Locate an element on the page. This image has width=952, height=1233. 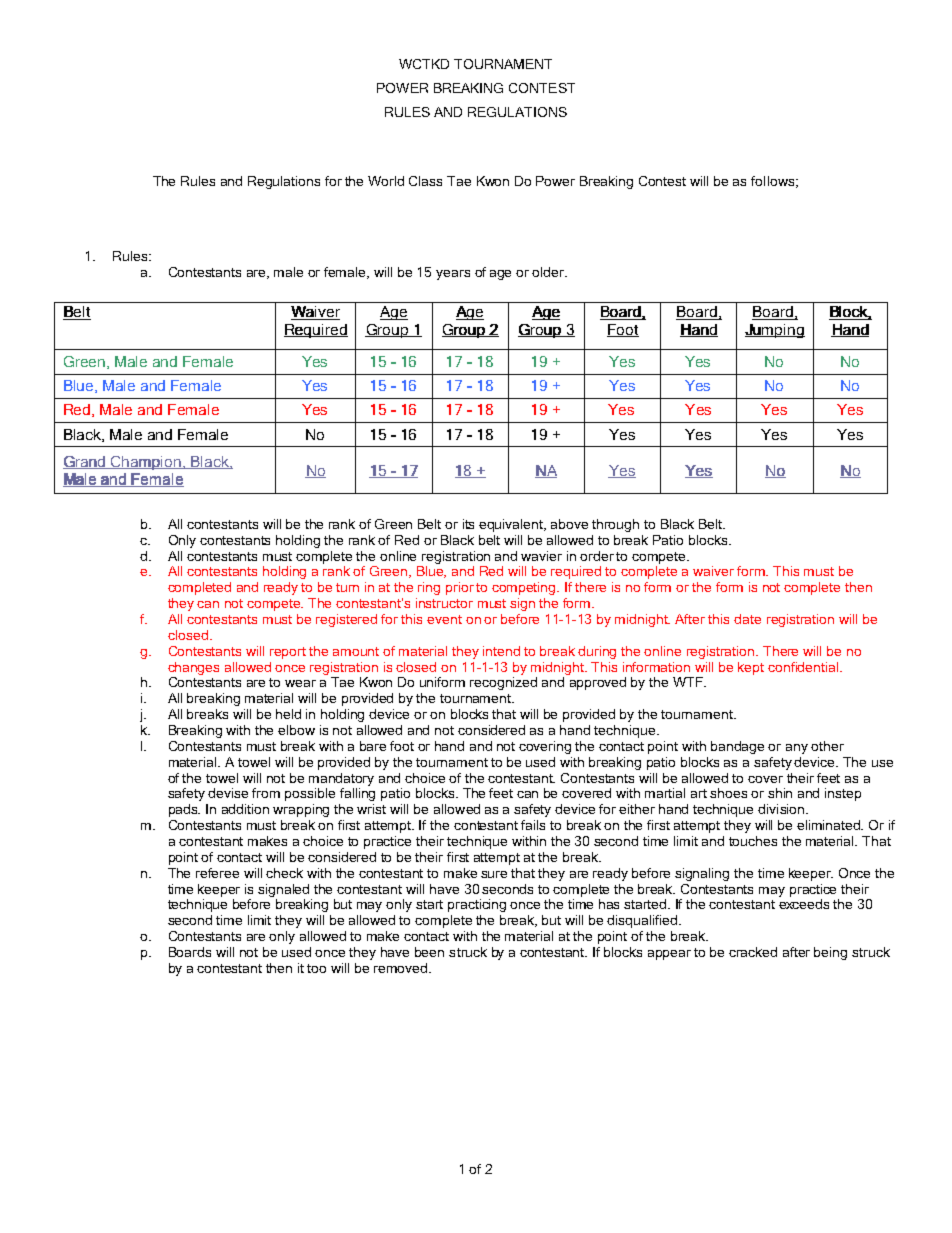
older is located at coordinates (549, 272).
